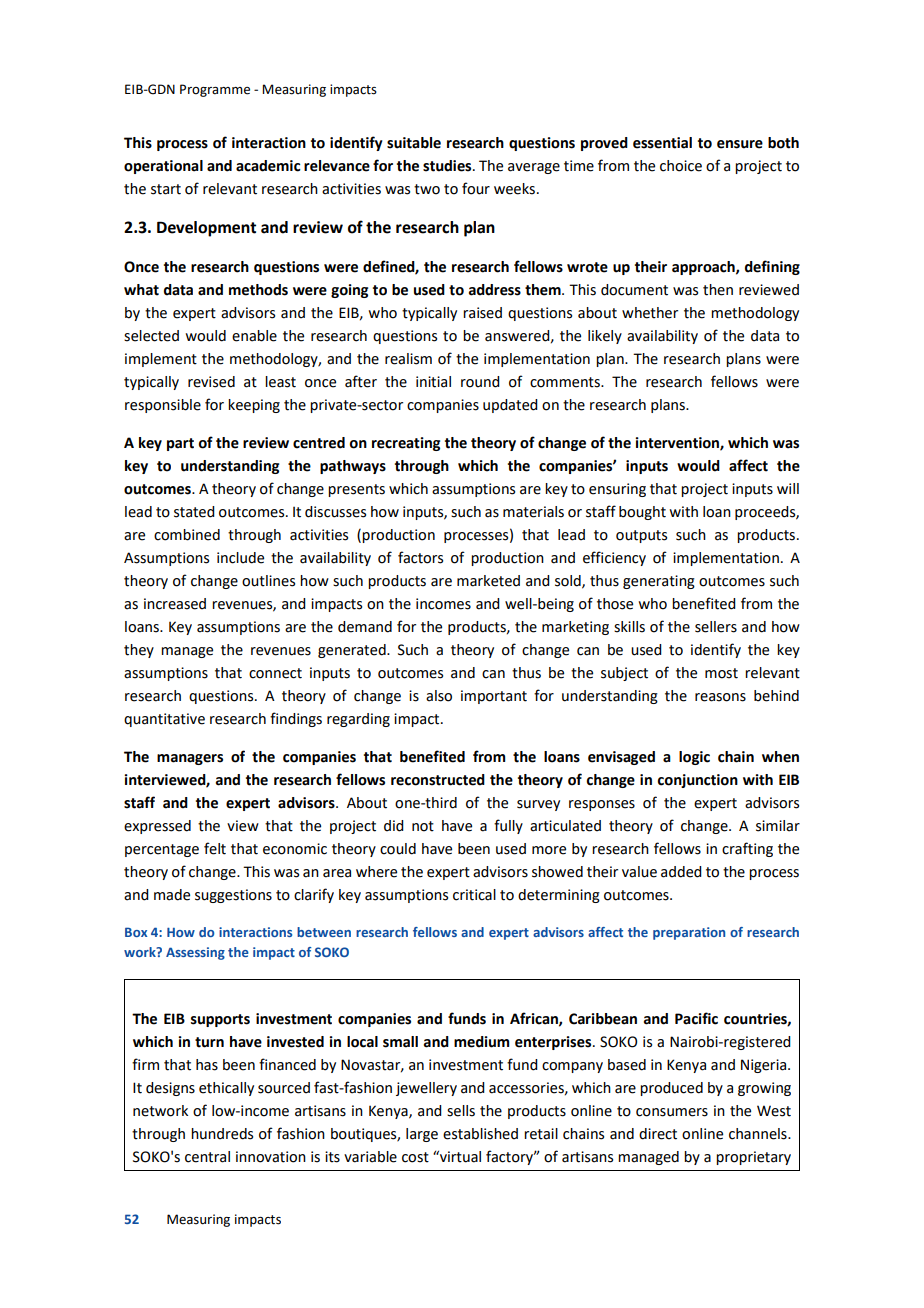 Image resolution: width=924 pixels, height=1308 pixels. Describe the element at coordinates (788, 488) in the screenshot. I see `will` at that location.
